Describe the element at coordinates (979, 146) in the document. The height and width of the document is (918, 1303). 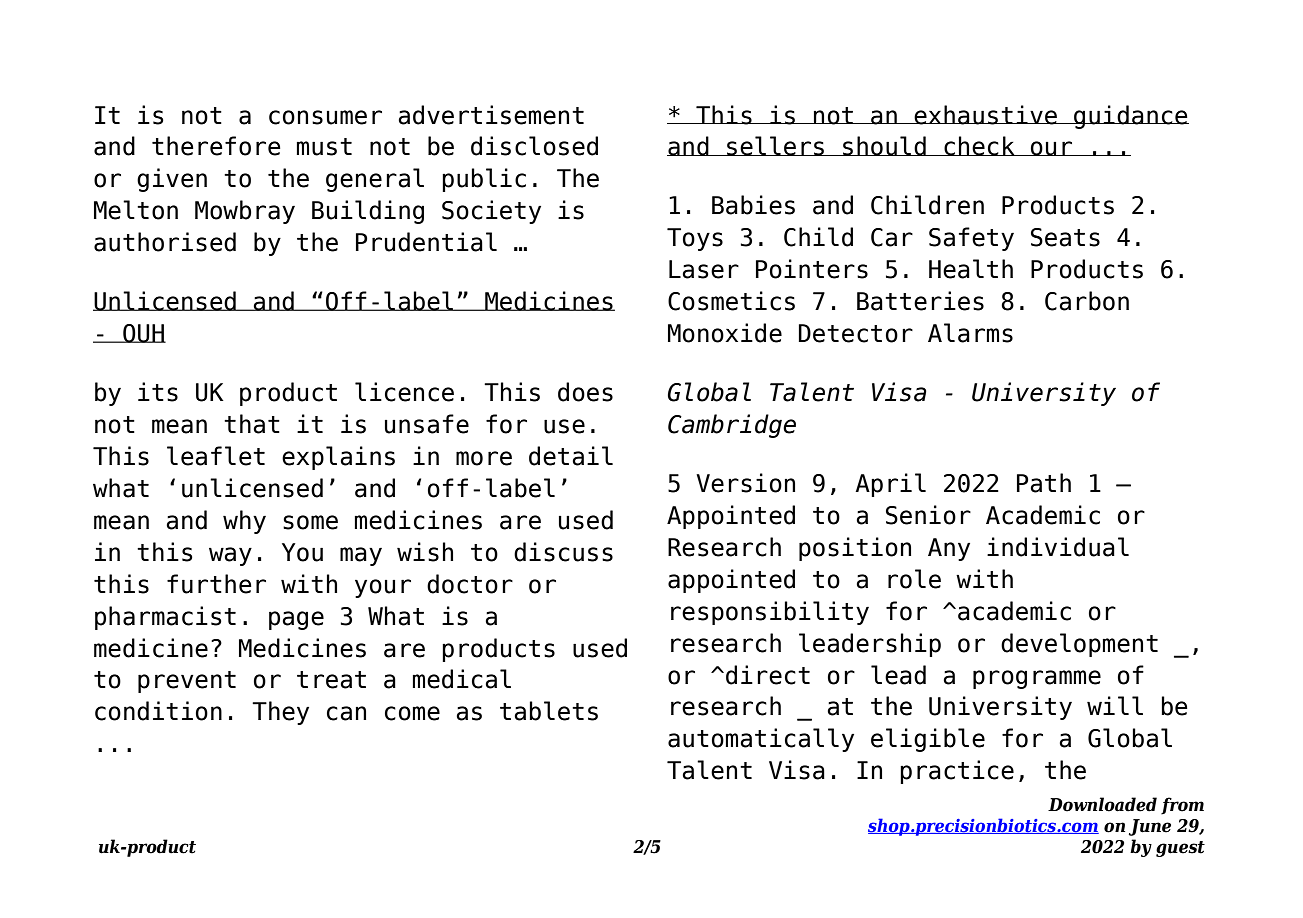
I see `check` at that location.
